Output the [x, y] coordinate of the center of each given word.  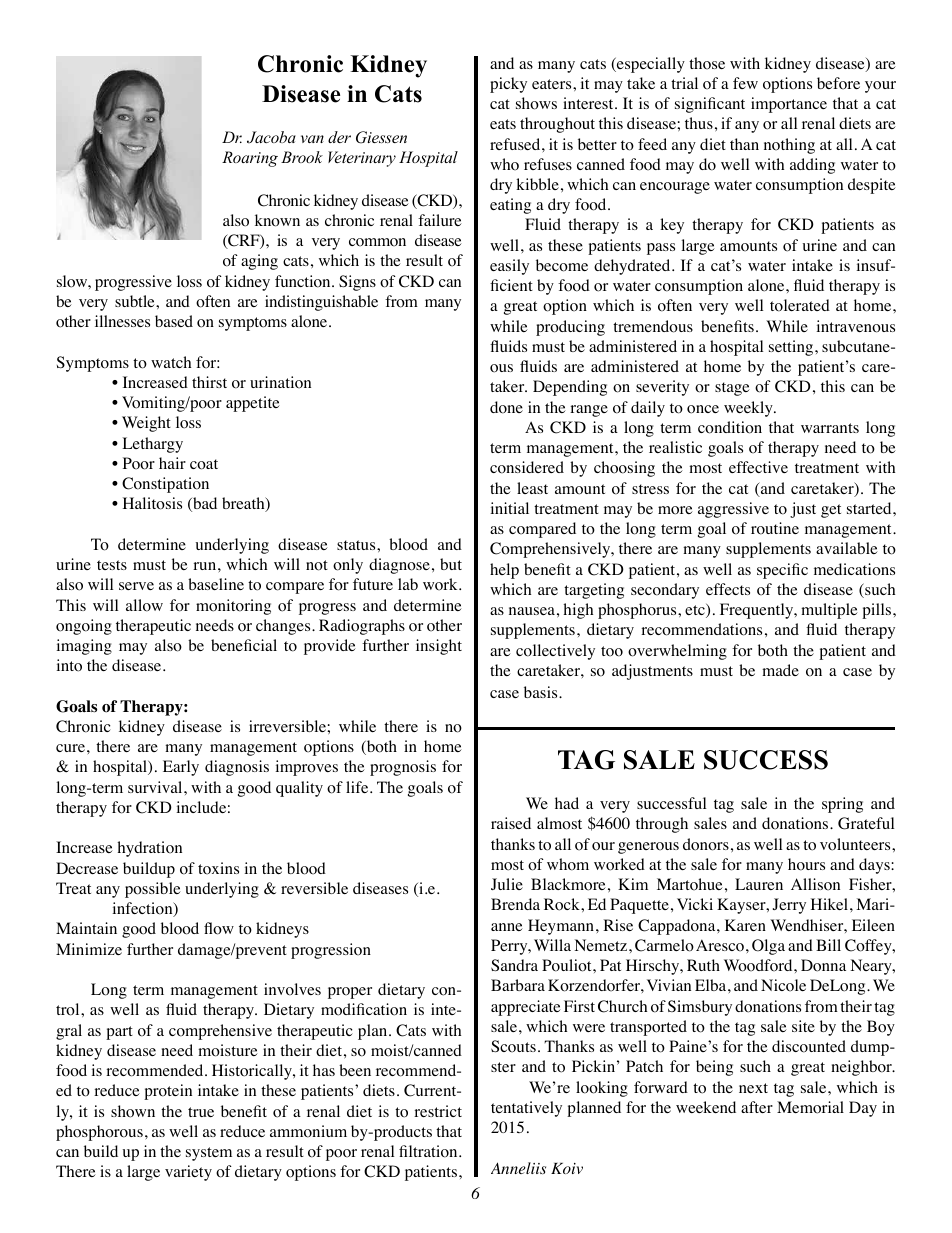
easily [509, 267]
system [209, 1154]
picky [508, 85]
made [780, 670]
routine [775, 528]
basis [542, 692]
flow [219, 928]
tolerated [800, 305]
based [174, 321]
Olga [768, 947]
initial [509, 508]
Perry [510, 947]
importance [789, 105]
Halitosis [152, 503]
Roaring [250, 159]
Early [181, 768]
